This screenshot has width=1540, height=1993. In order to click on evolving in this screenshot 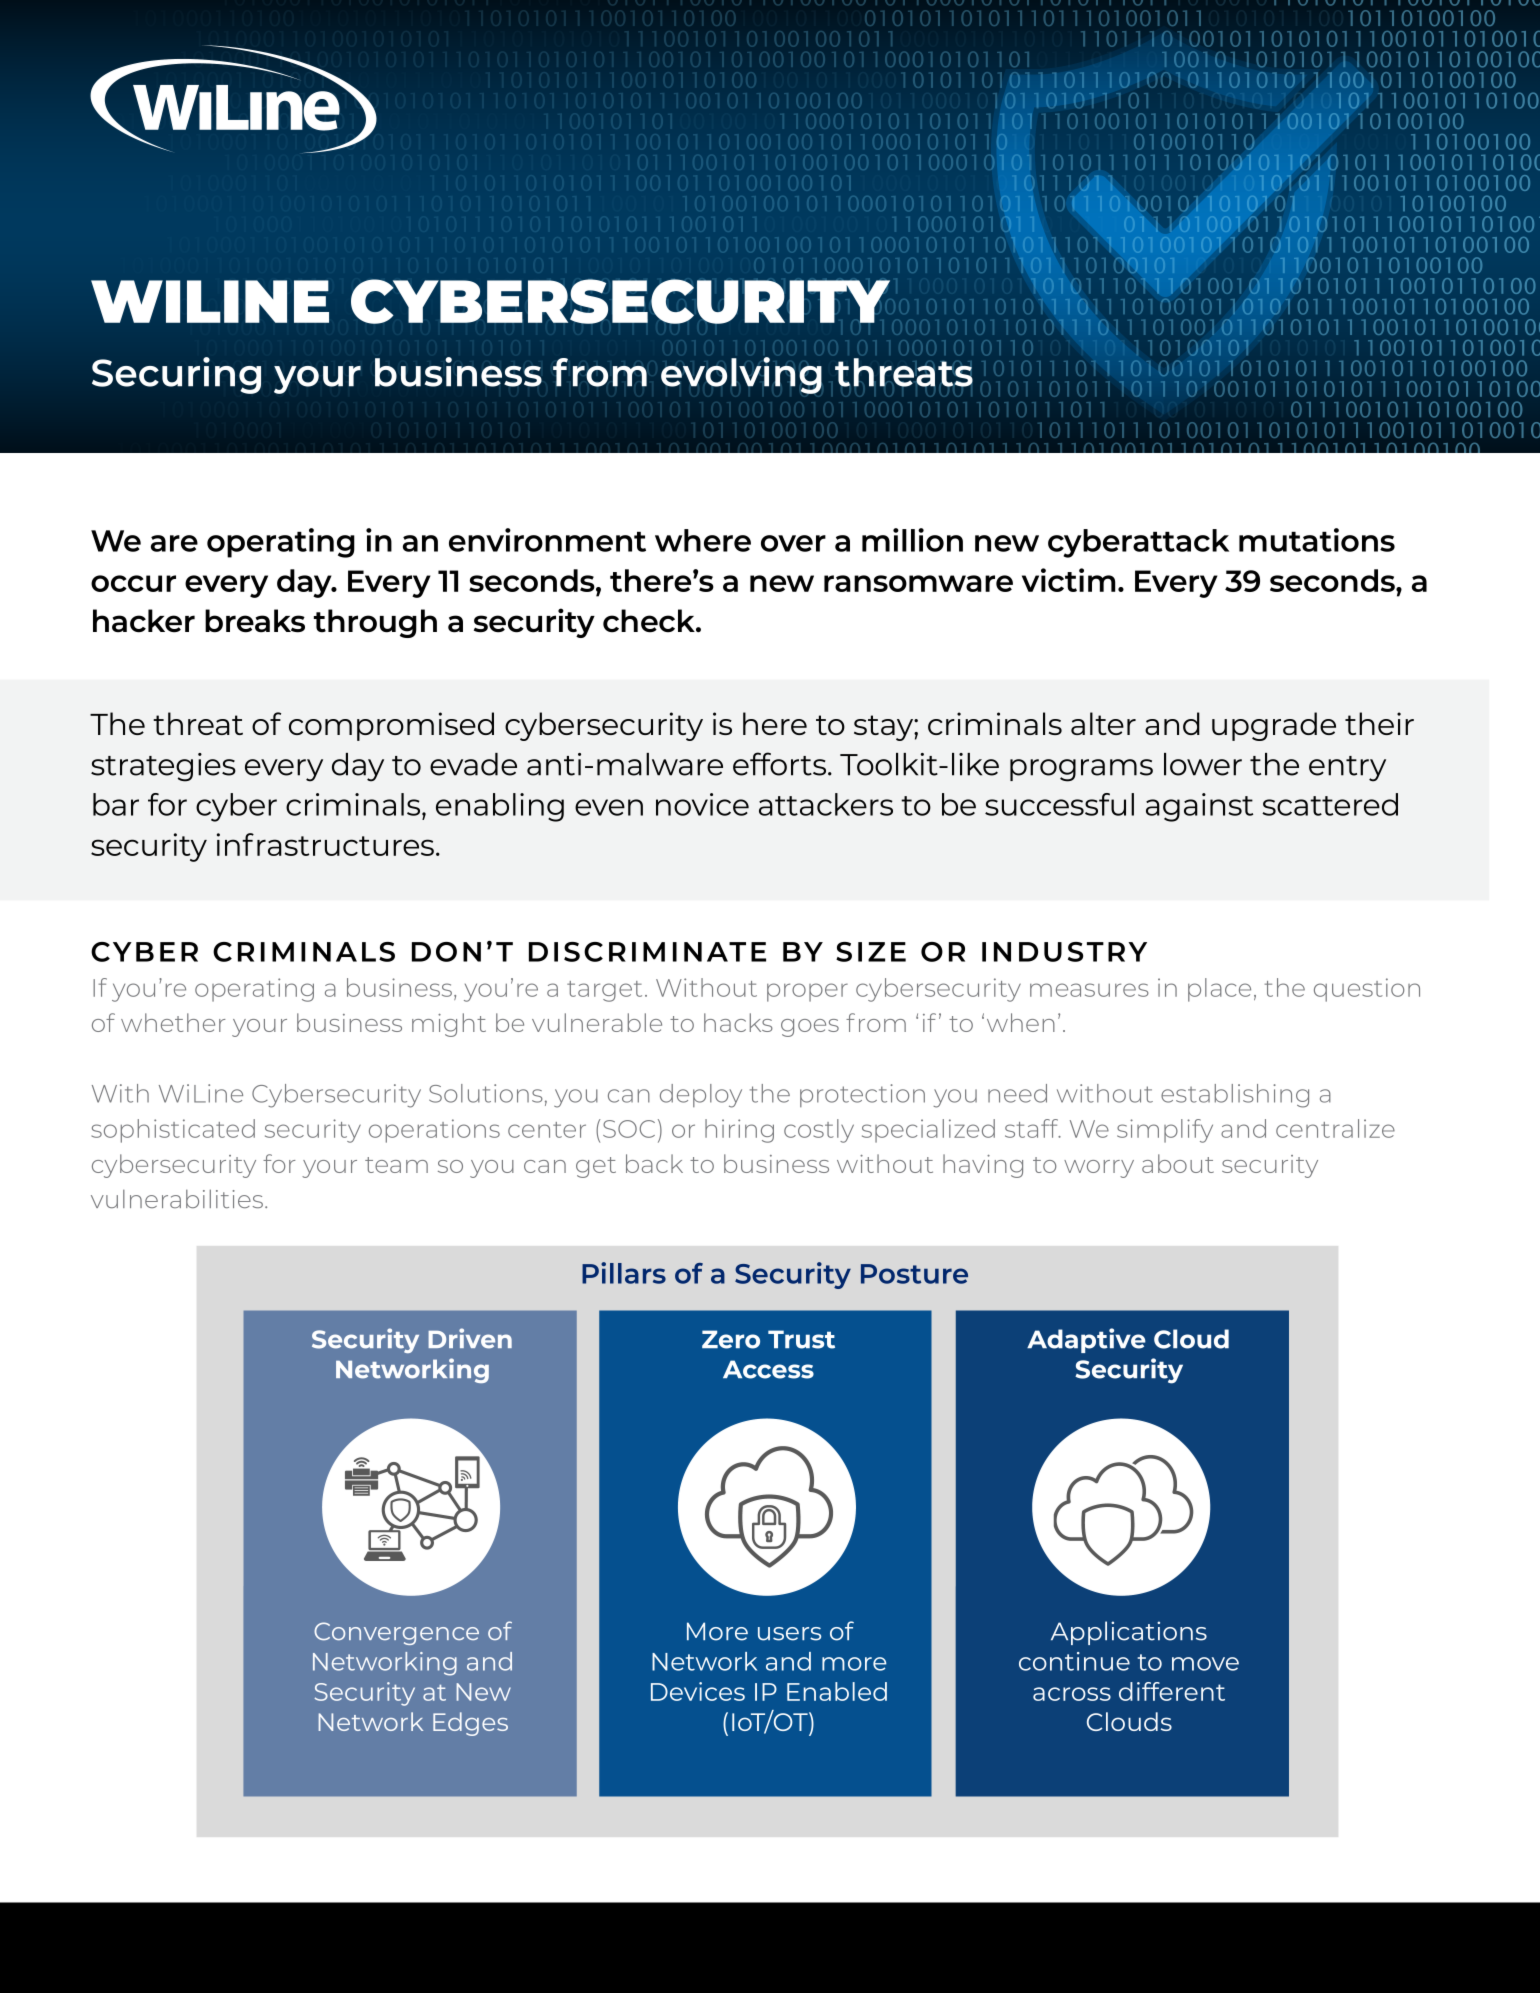, I will do `click(741, 375)`.
